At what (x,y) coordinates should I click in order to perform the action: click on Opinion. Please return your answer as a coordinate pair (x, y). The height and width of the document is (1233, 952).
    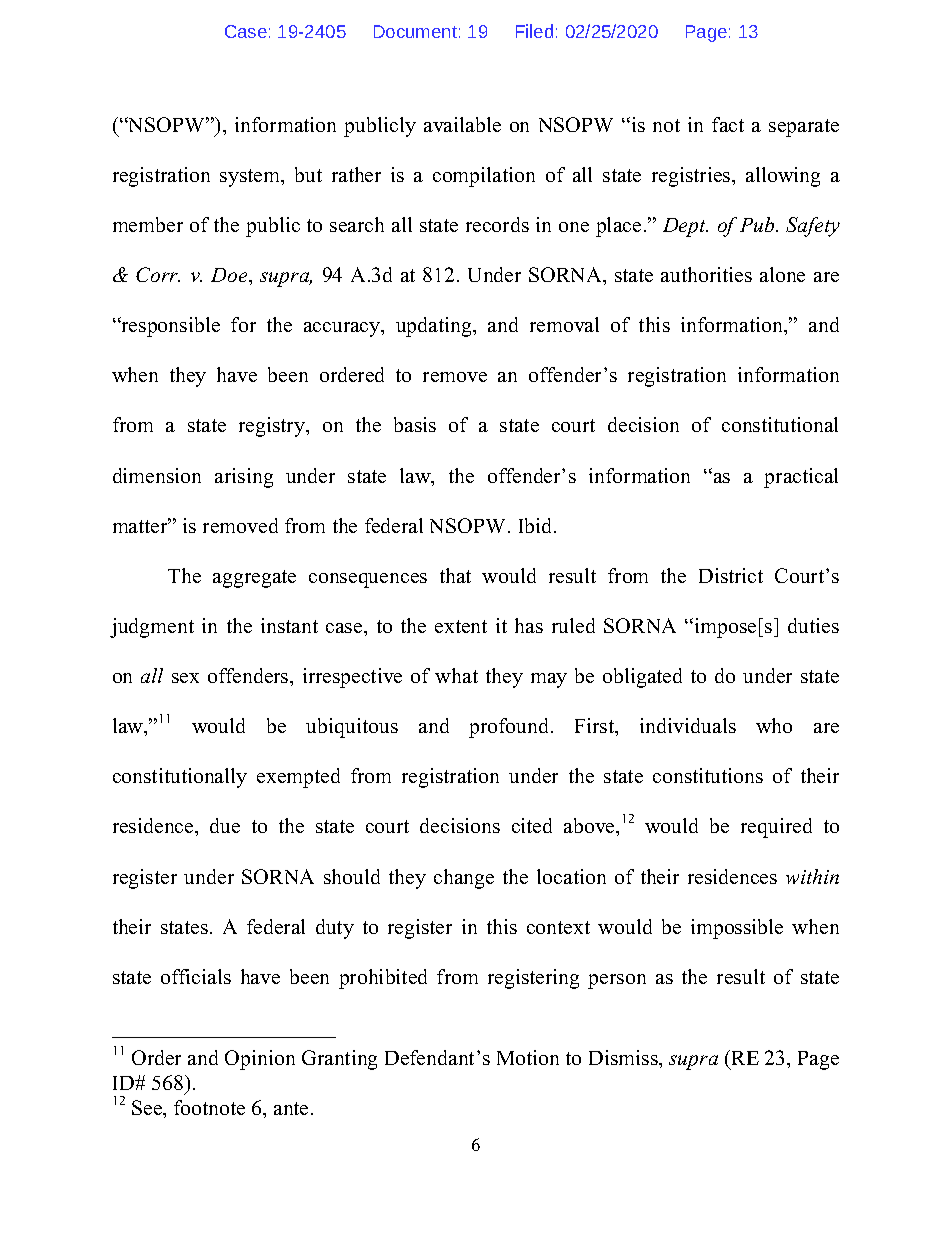
    Looking at the image, I should click on (260, 1060).
